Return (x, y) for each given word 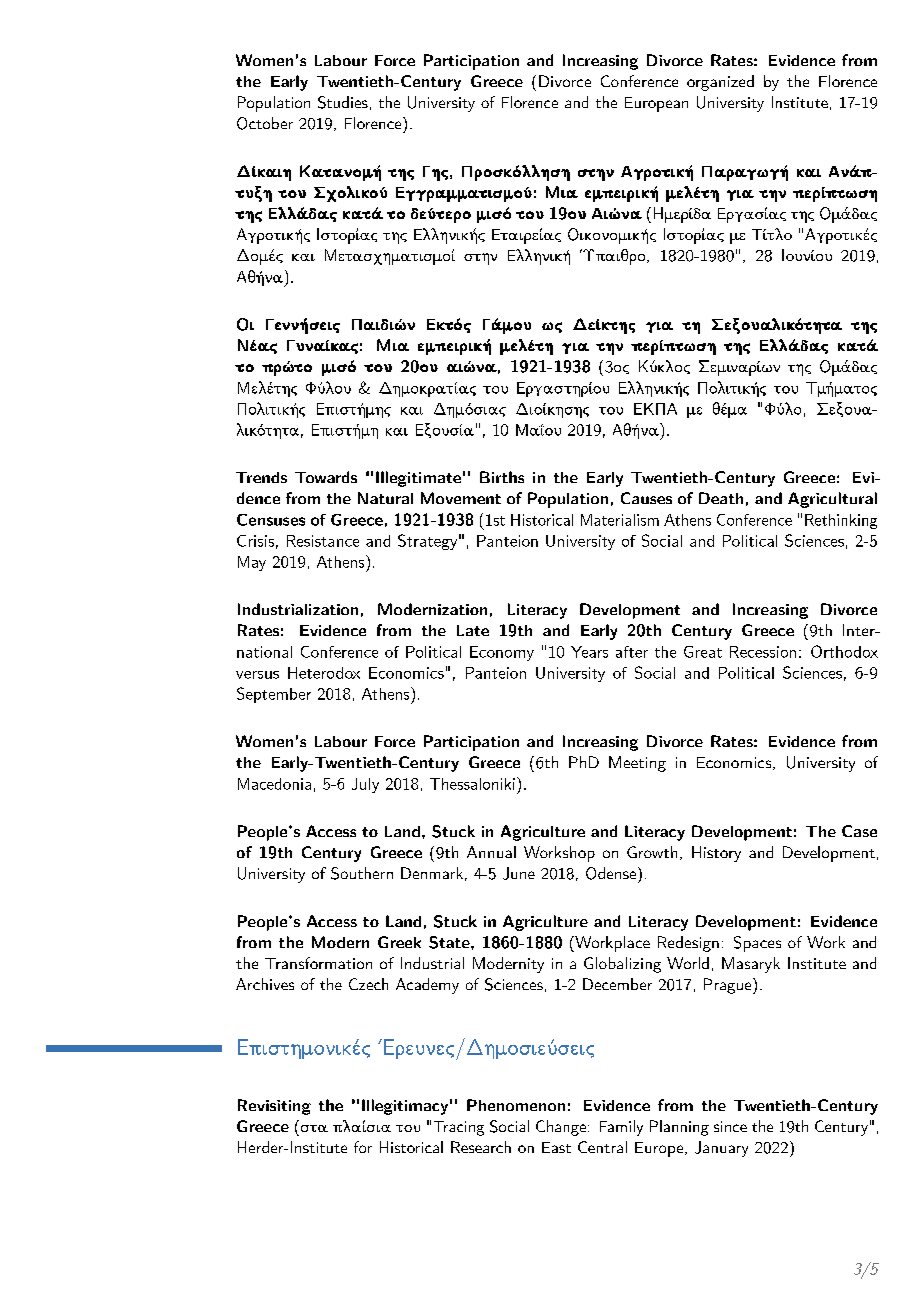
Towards (326, 477)
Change (561, 1128)
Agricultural (832, 500)
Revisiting (274, 1107)
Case (859, 831)
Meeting (637, 764)
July (365, 785)
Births (502, 477)
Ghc (437, 173)
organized (720, 83)
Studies (343, 102)
